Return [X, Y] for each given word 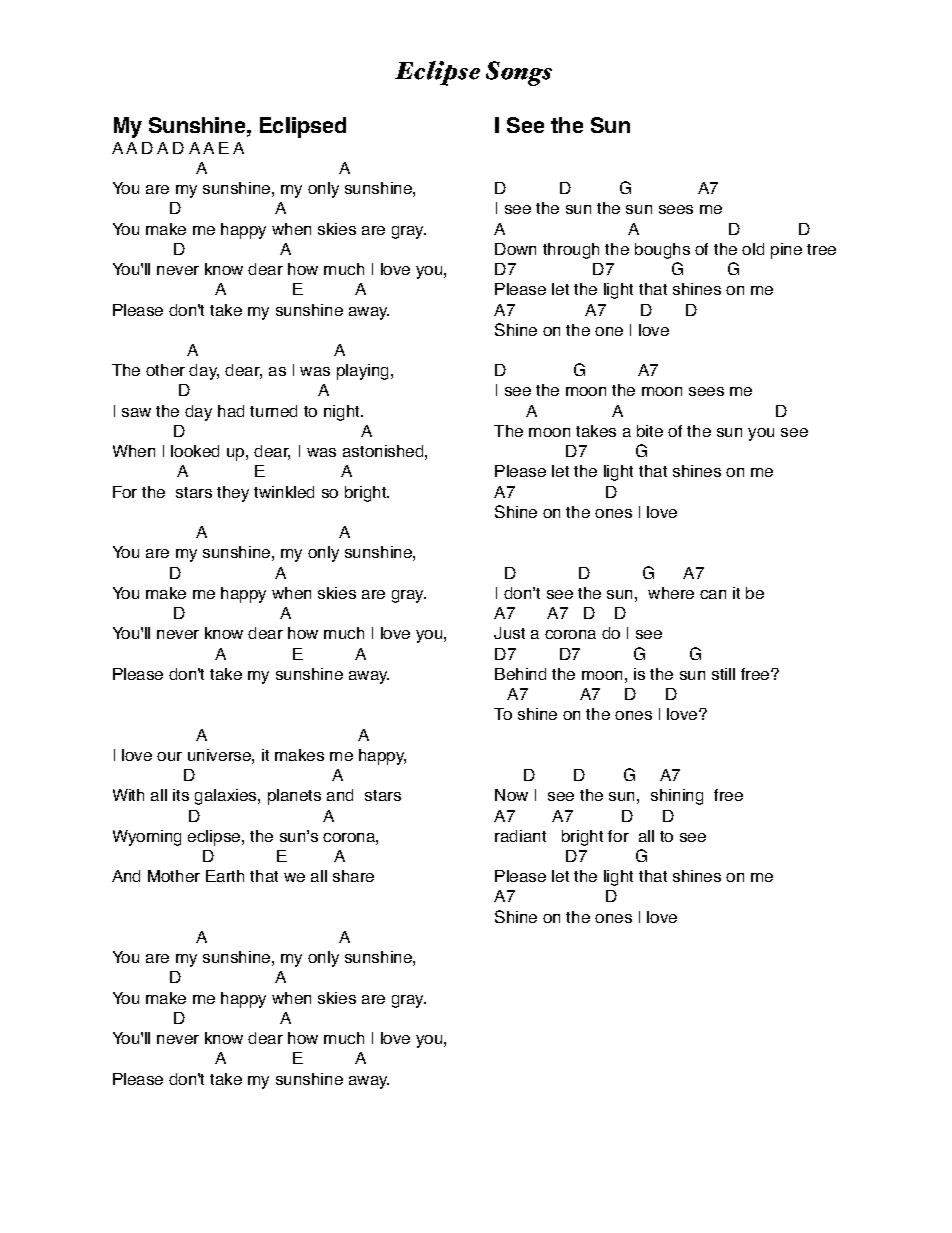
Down [515, 249]
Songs [519, 73]
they [233, 494]
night [343, 413]
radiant [520, 836]
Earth [225, 876]
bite [650, 431]
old [753, 249]
